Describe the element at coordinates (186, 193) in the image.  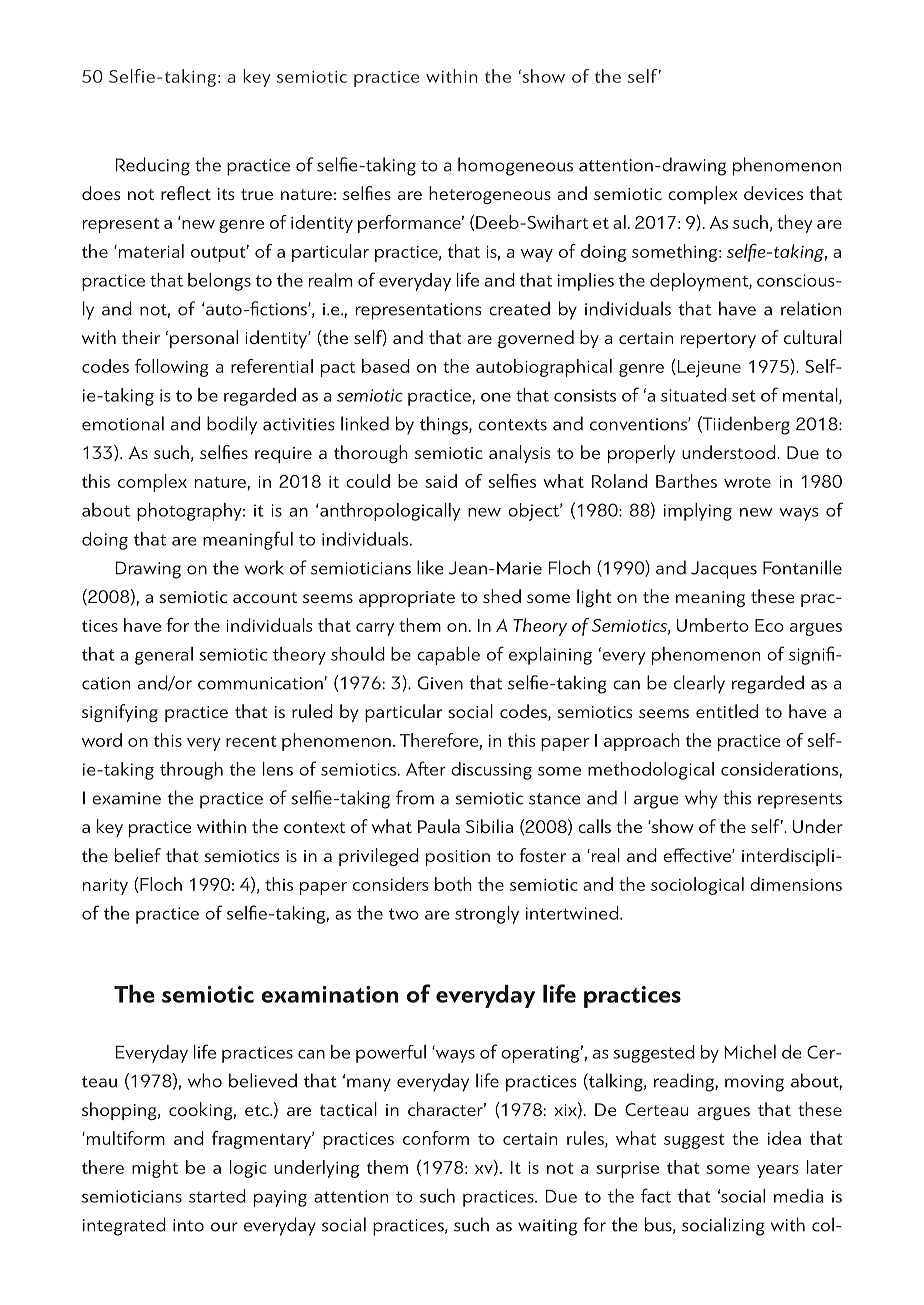
I see `reflect` at that location.
